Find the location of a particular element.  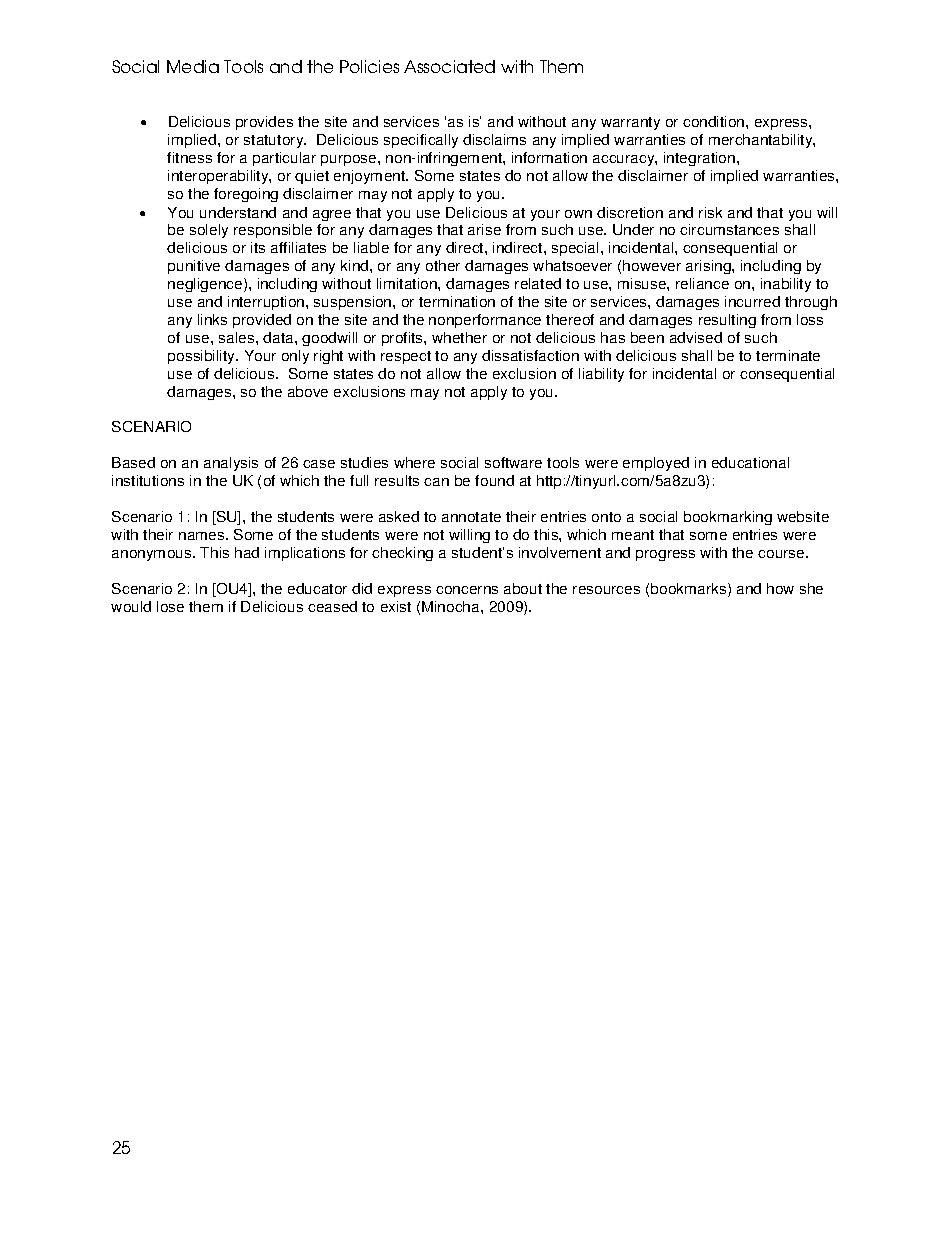

whether is located at coordinates (459, 337).
